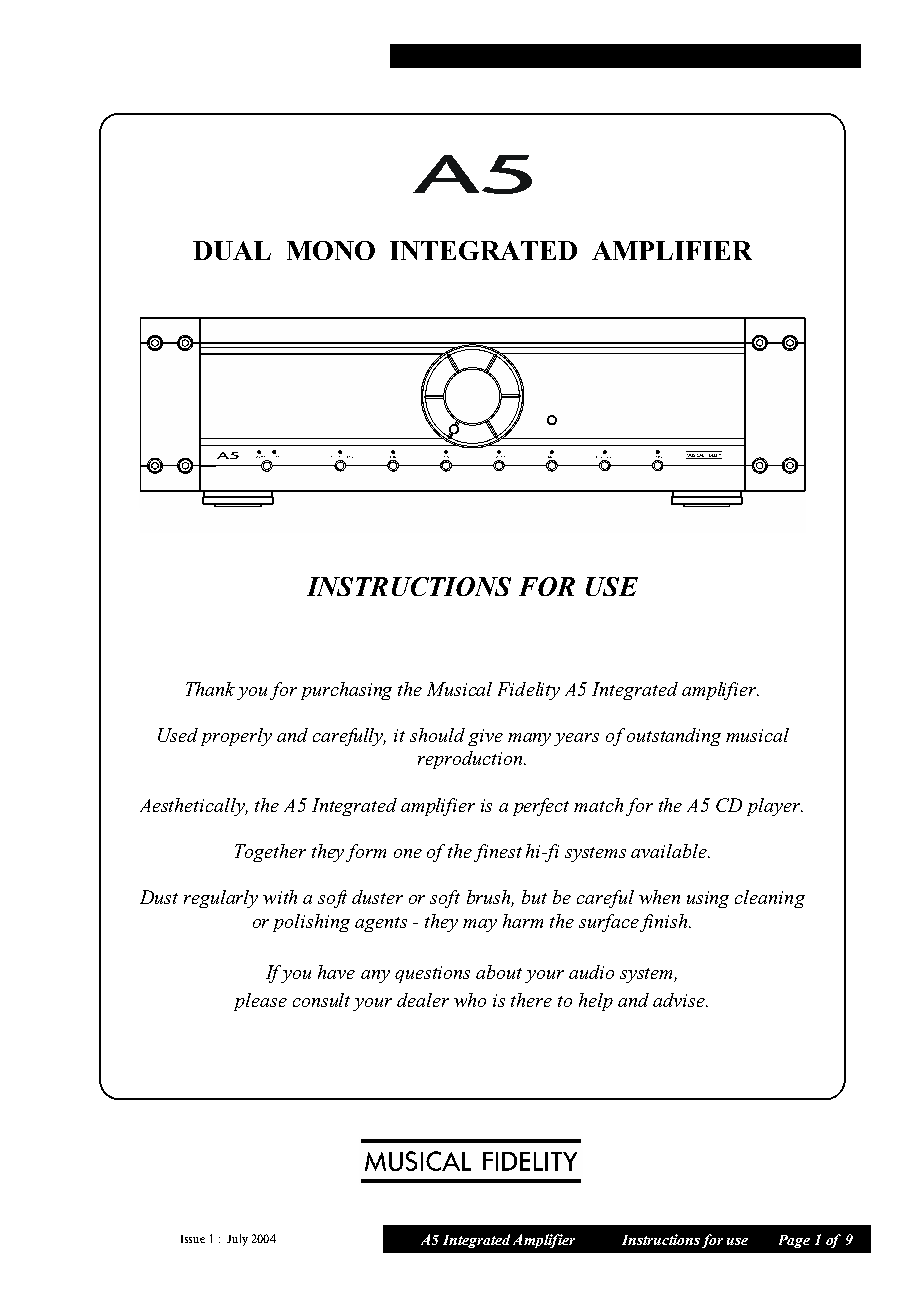  I want to click on properly, so click(236, 737).
